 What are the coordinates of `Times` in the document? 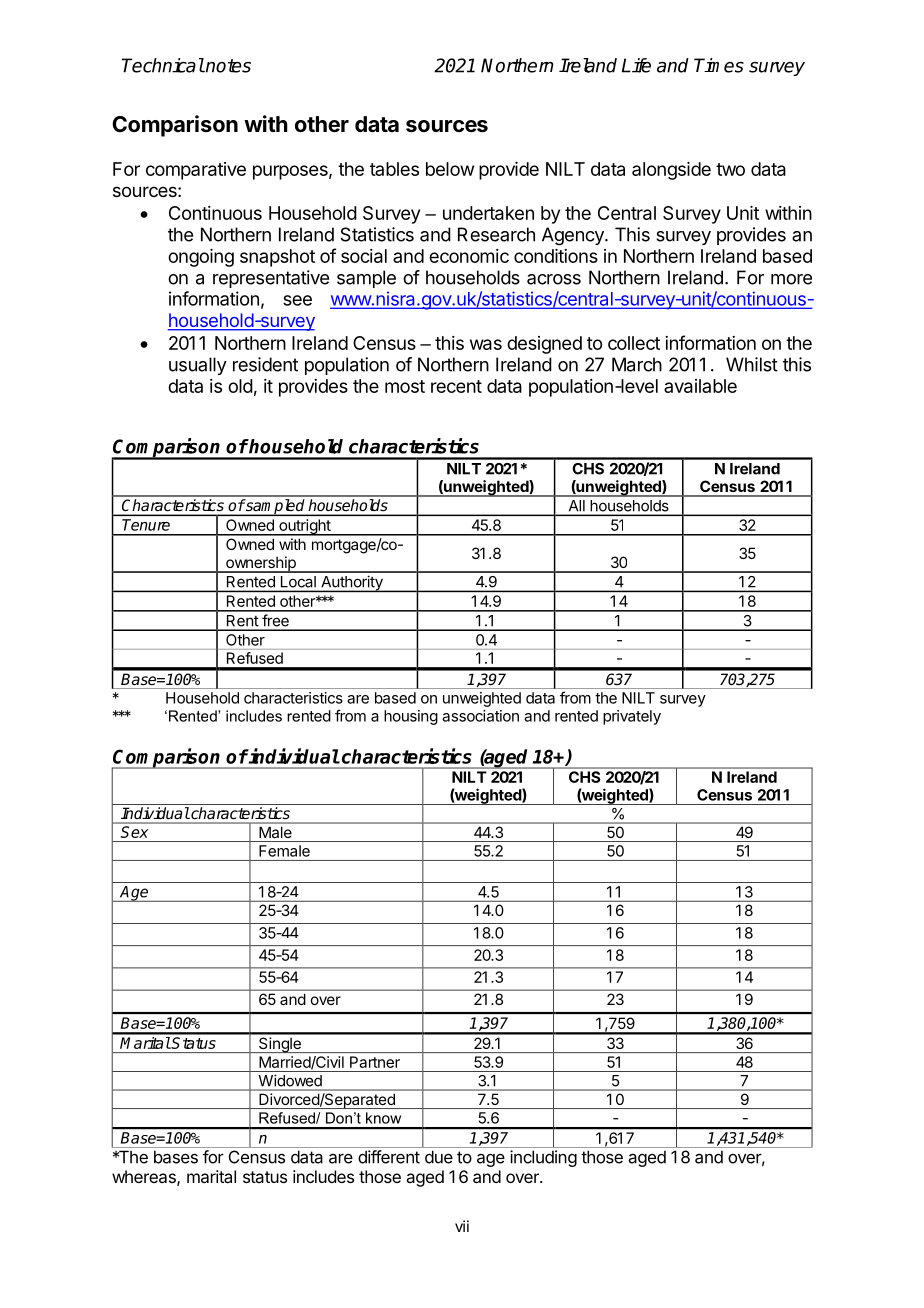 It's located at (719, 65).
